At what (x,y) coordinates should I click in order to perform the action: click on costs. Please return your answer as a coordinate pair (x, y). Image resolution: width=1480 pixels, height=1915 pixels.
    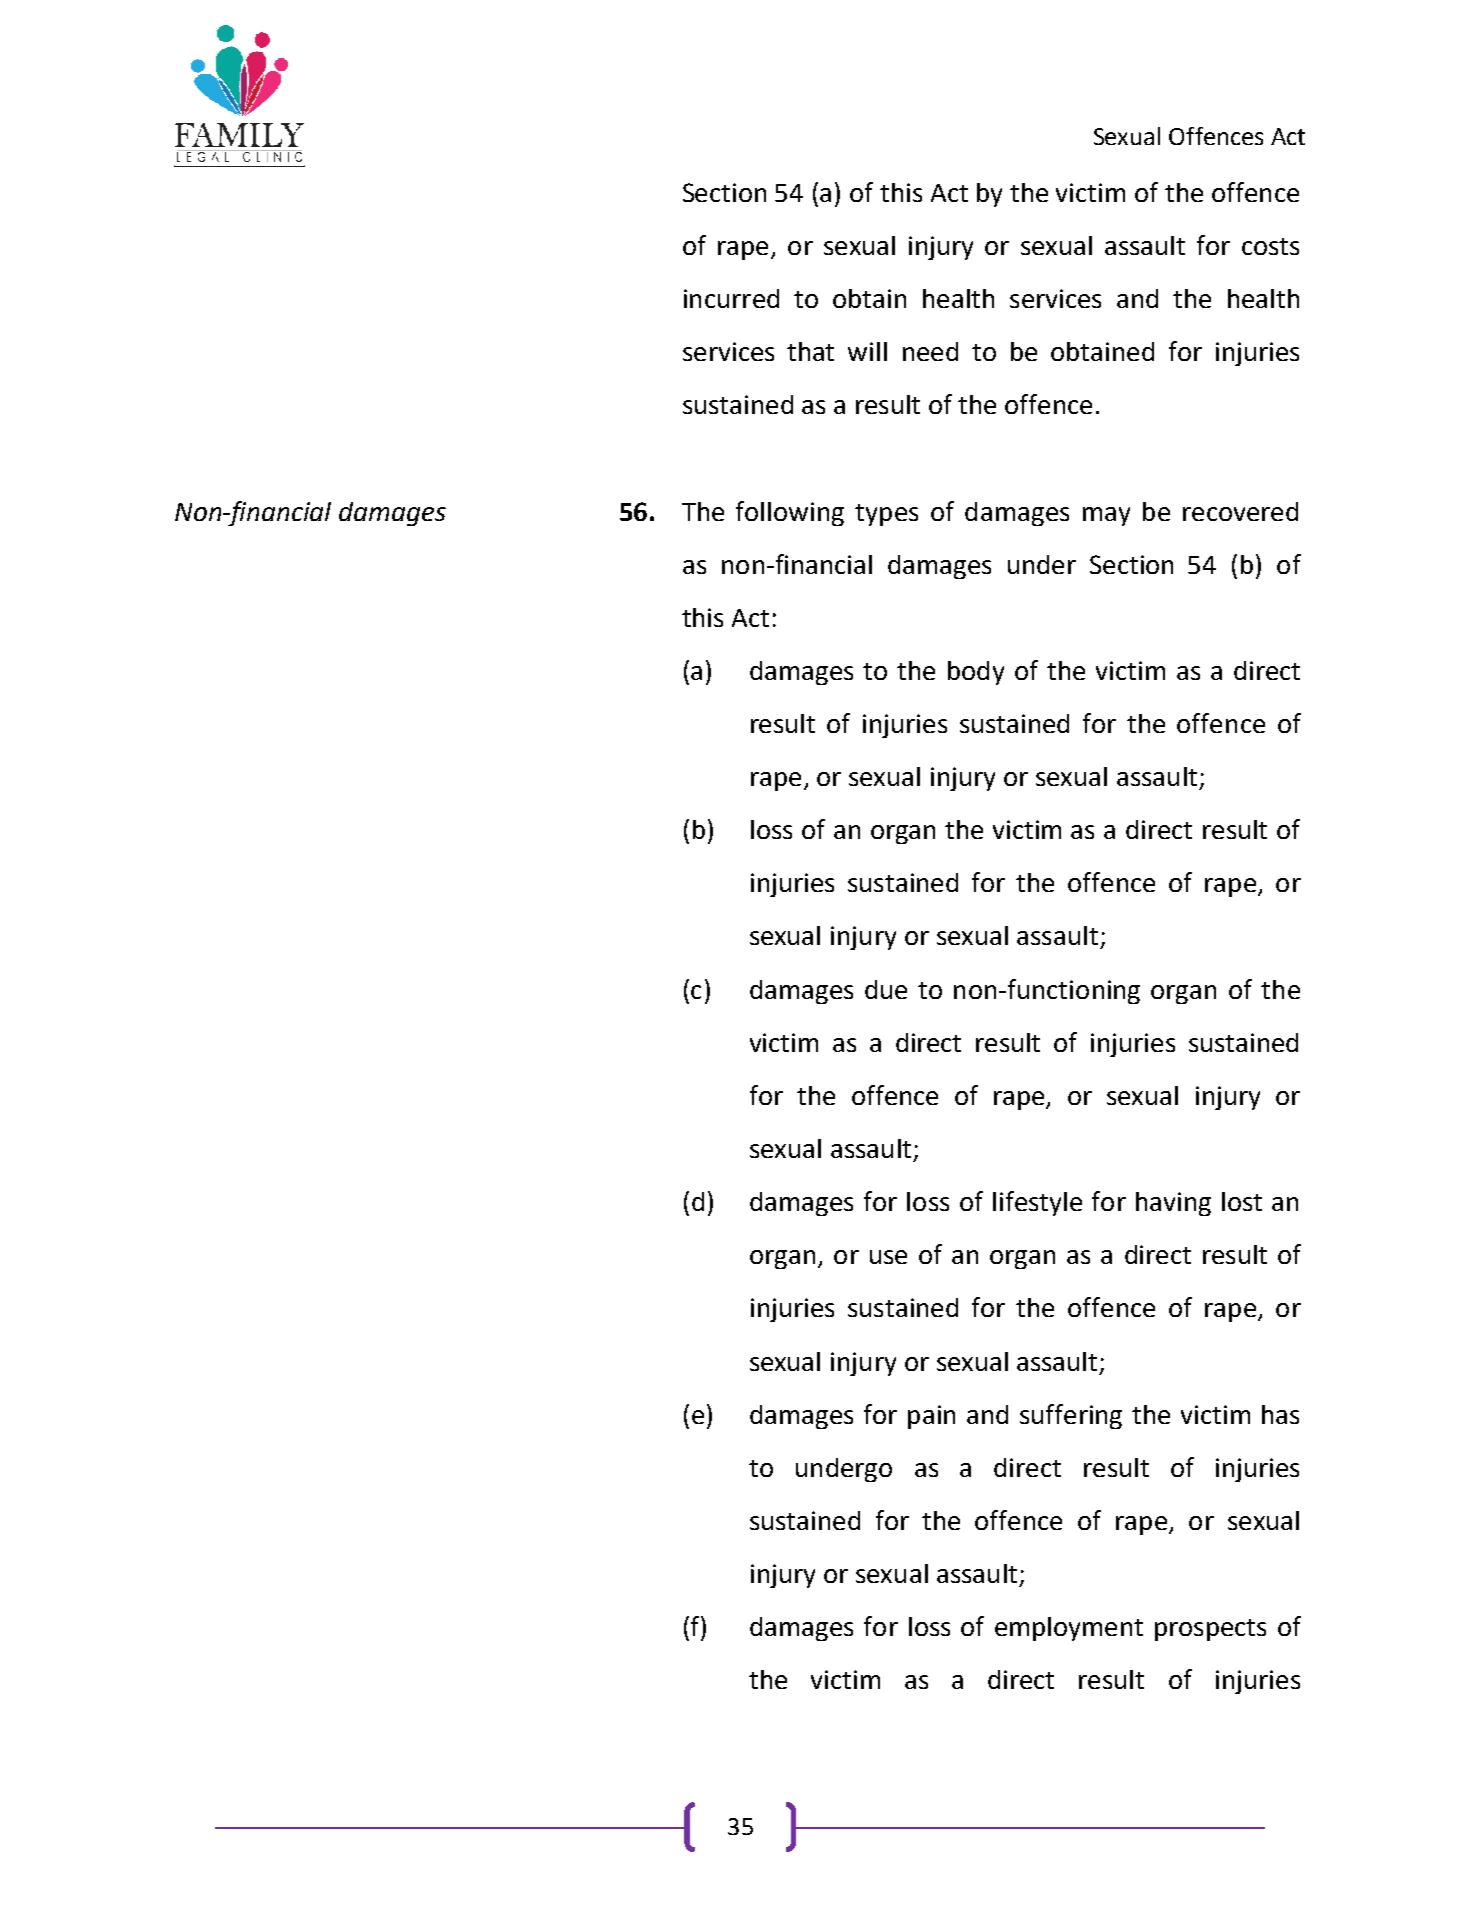
    Looking at the image, I should click on (1270, 246).
